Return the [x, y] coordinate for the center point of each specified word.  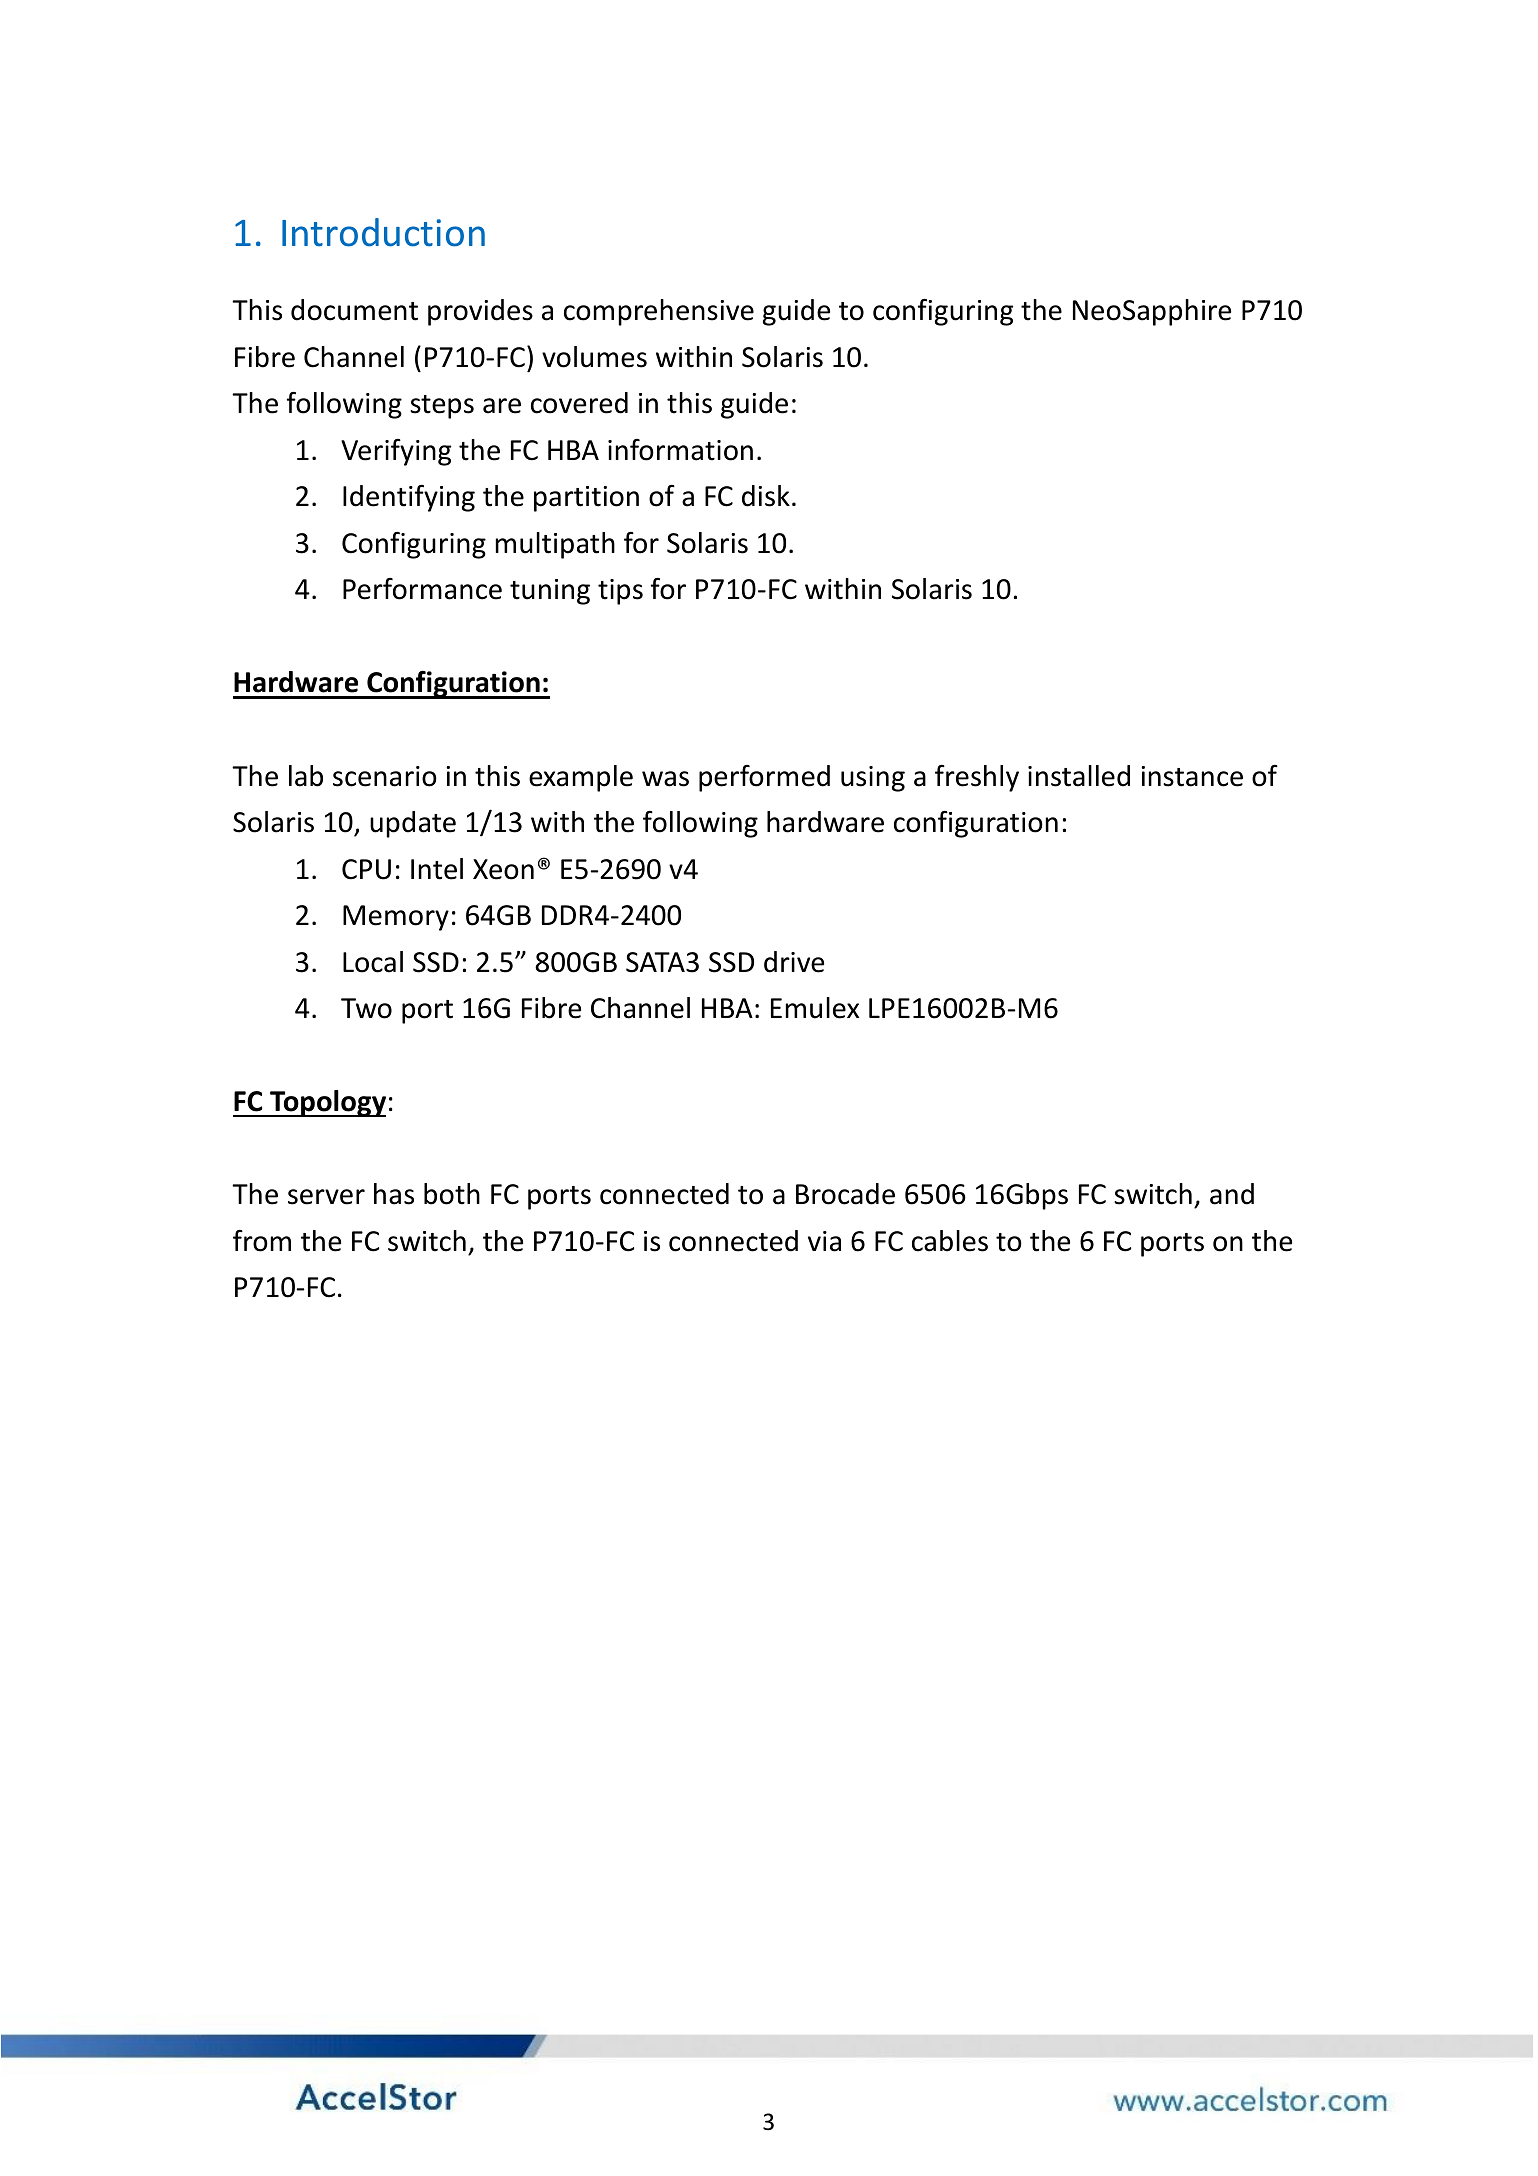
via [824, 1241]
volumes [594, 357]
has [394, 1194]
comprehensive [659, 312]
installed [1079, 776]
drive [794, 962]
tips [620, 592]
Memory [396, 918]
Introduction [383, 232]
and [1232, 1194]
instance [1192, 776]
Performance [422, 589]
